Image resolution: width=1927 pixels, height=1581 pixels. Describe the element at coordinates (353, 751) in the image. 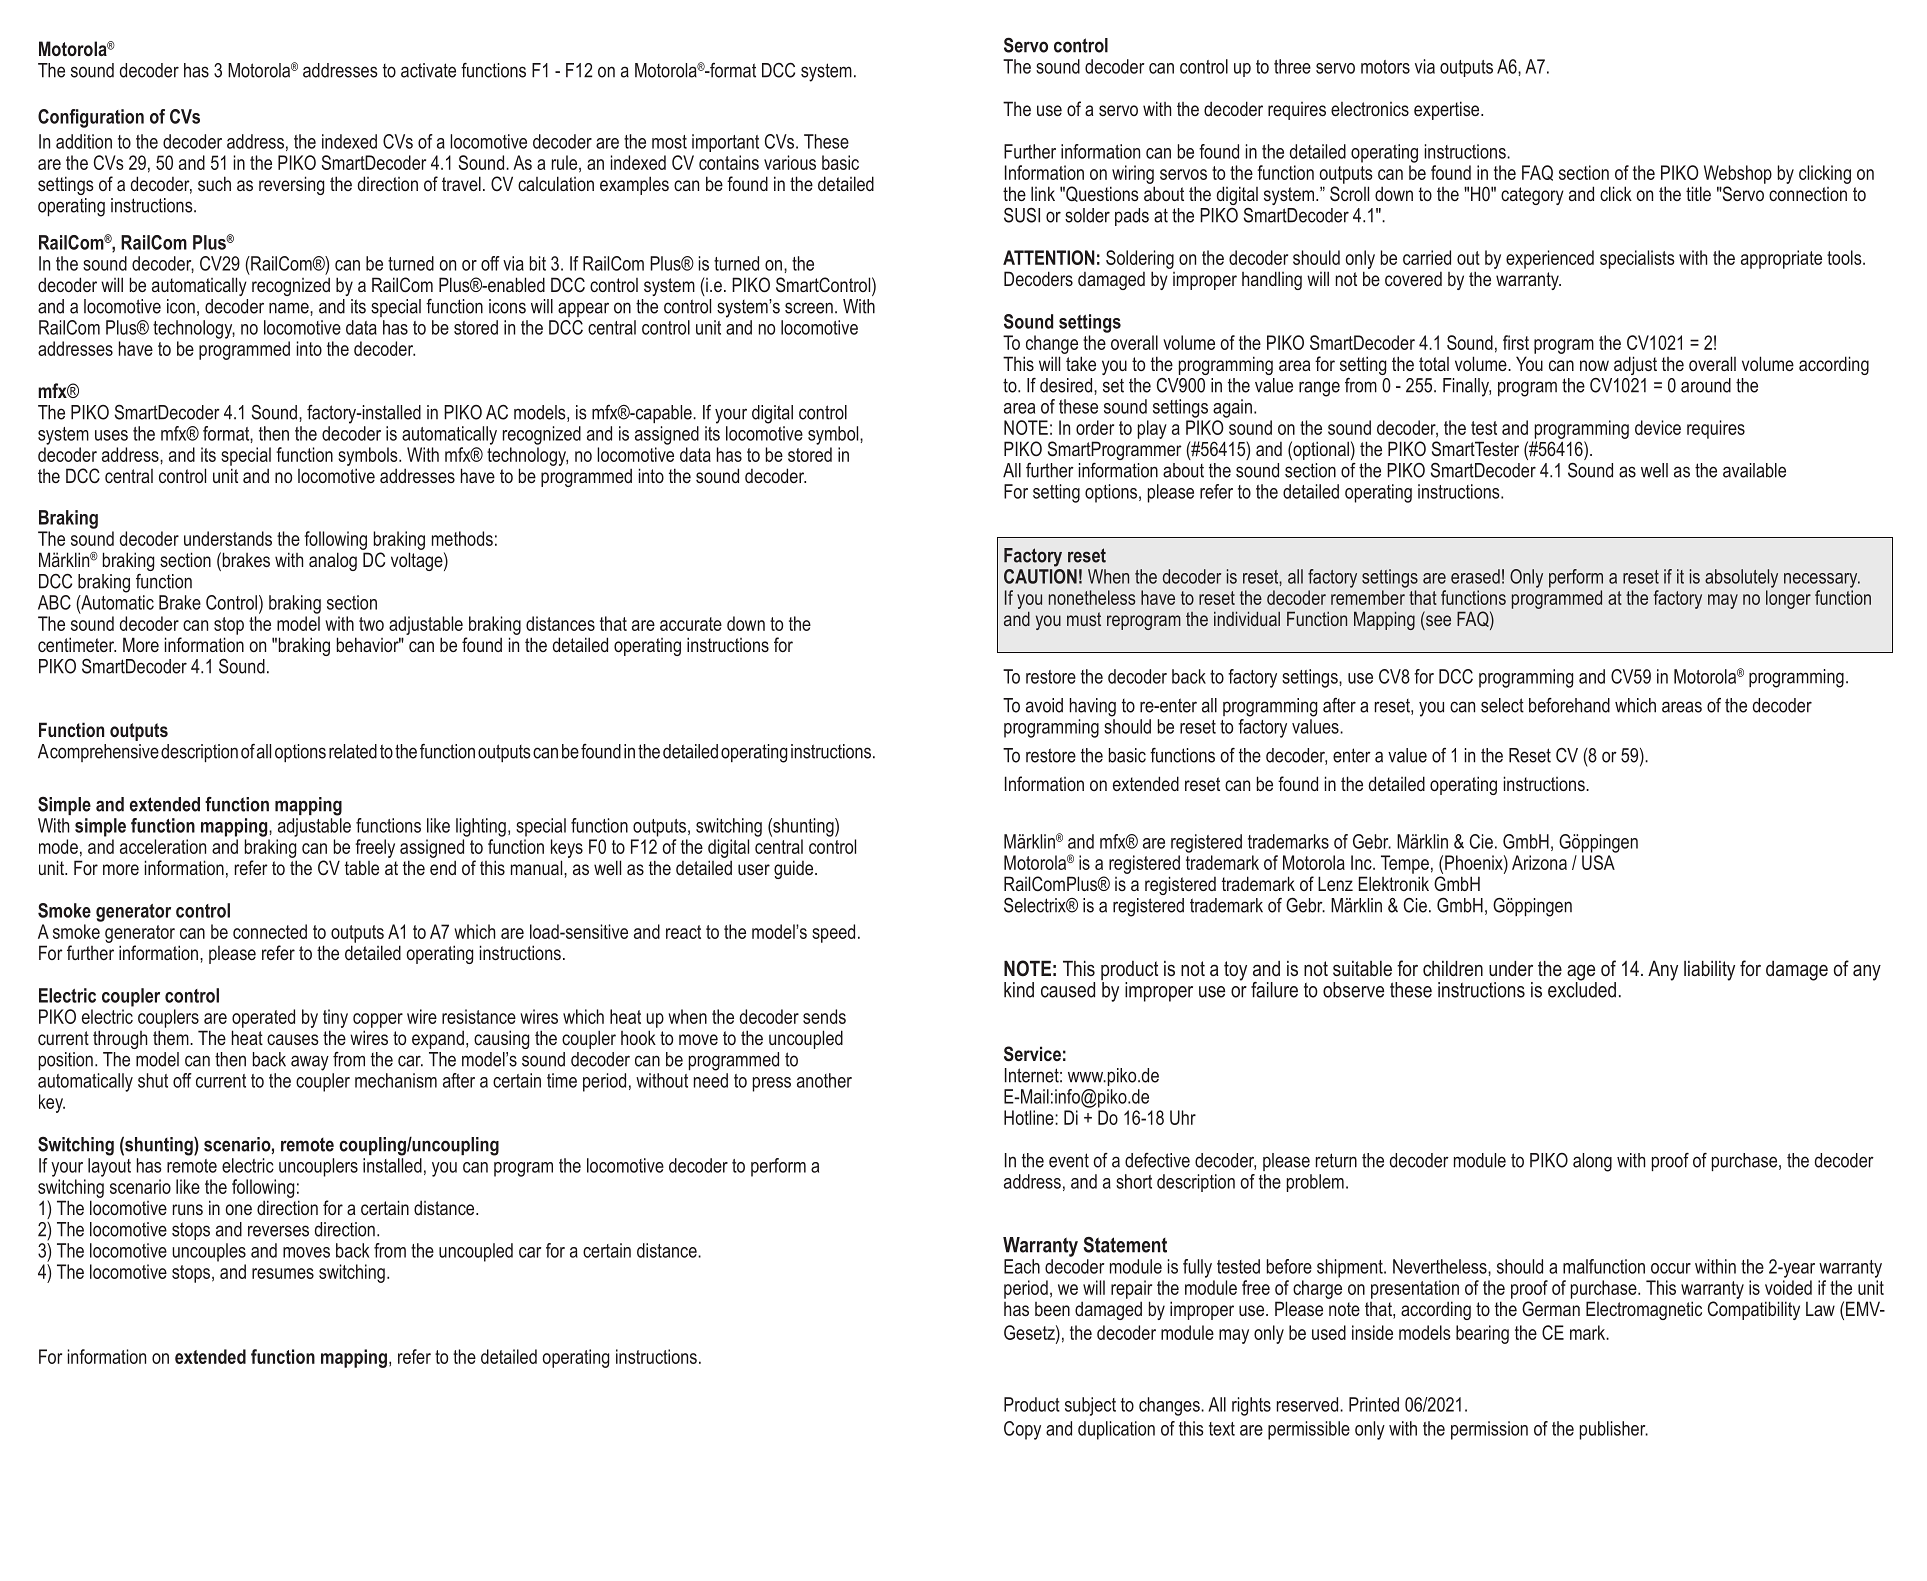

I see `related` at that location.
